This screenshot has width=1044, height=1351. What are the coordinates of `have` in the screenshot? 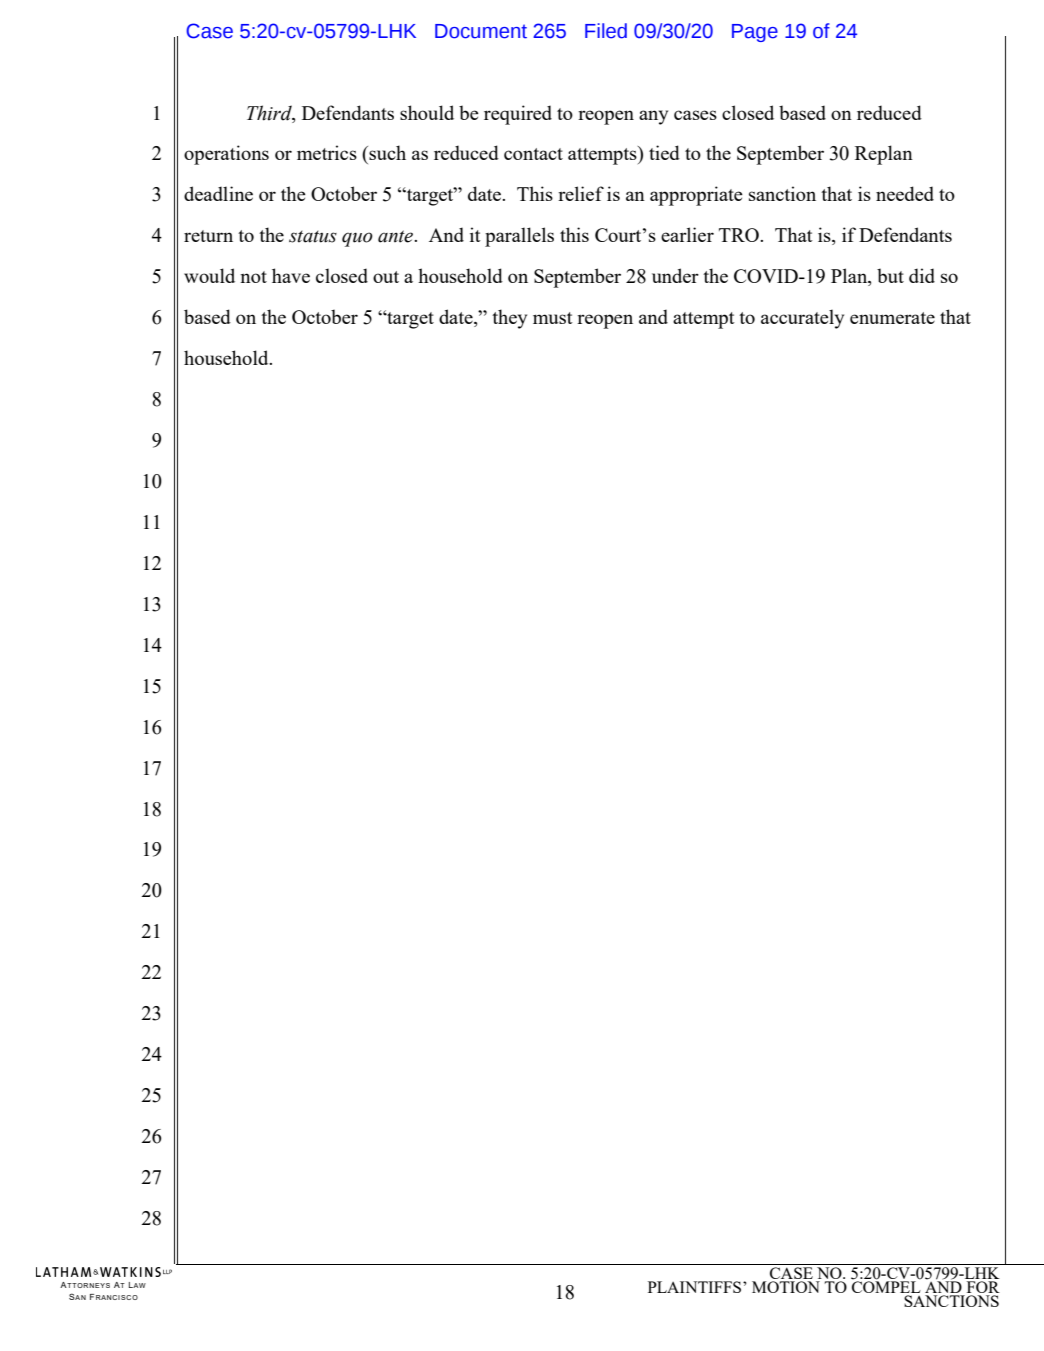 It's located at (291, 275).
